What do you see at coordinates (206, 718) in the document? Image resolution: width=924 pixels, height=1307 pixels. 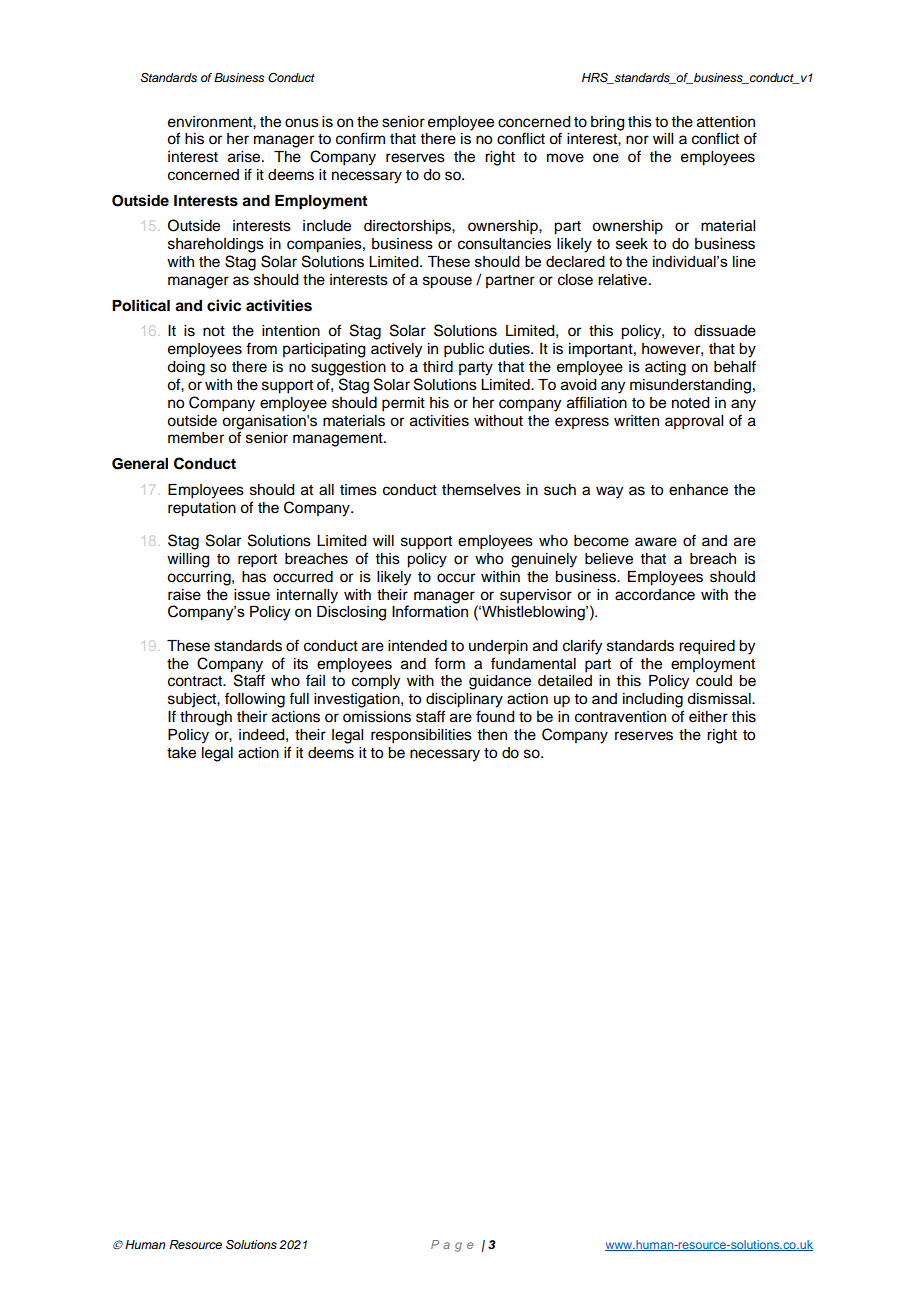 I see `through` at bounding box center [206, 718].
